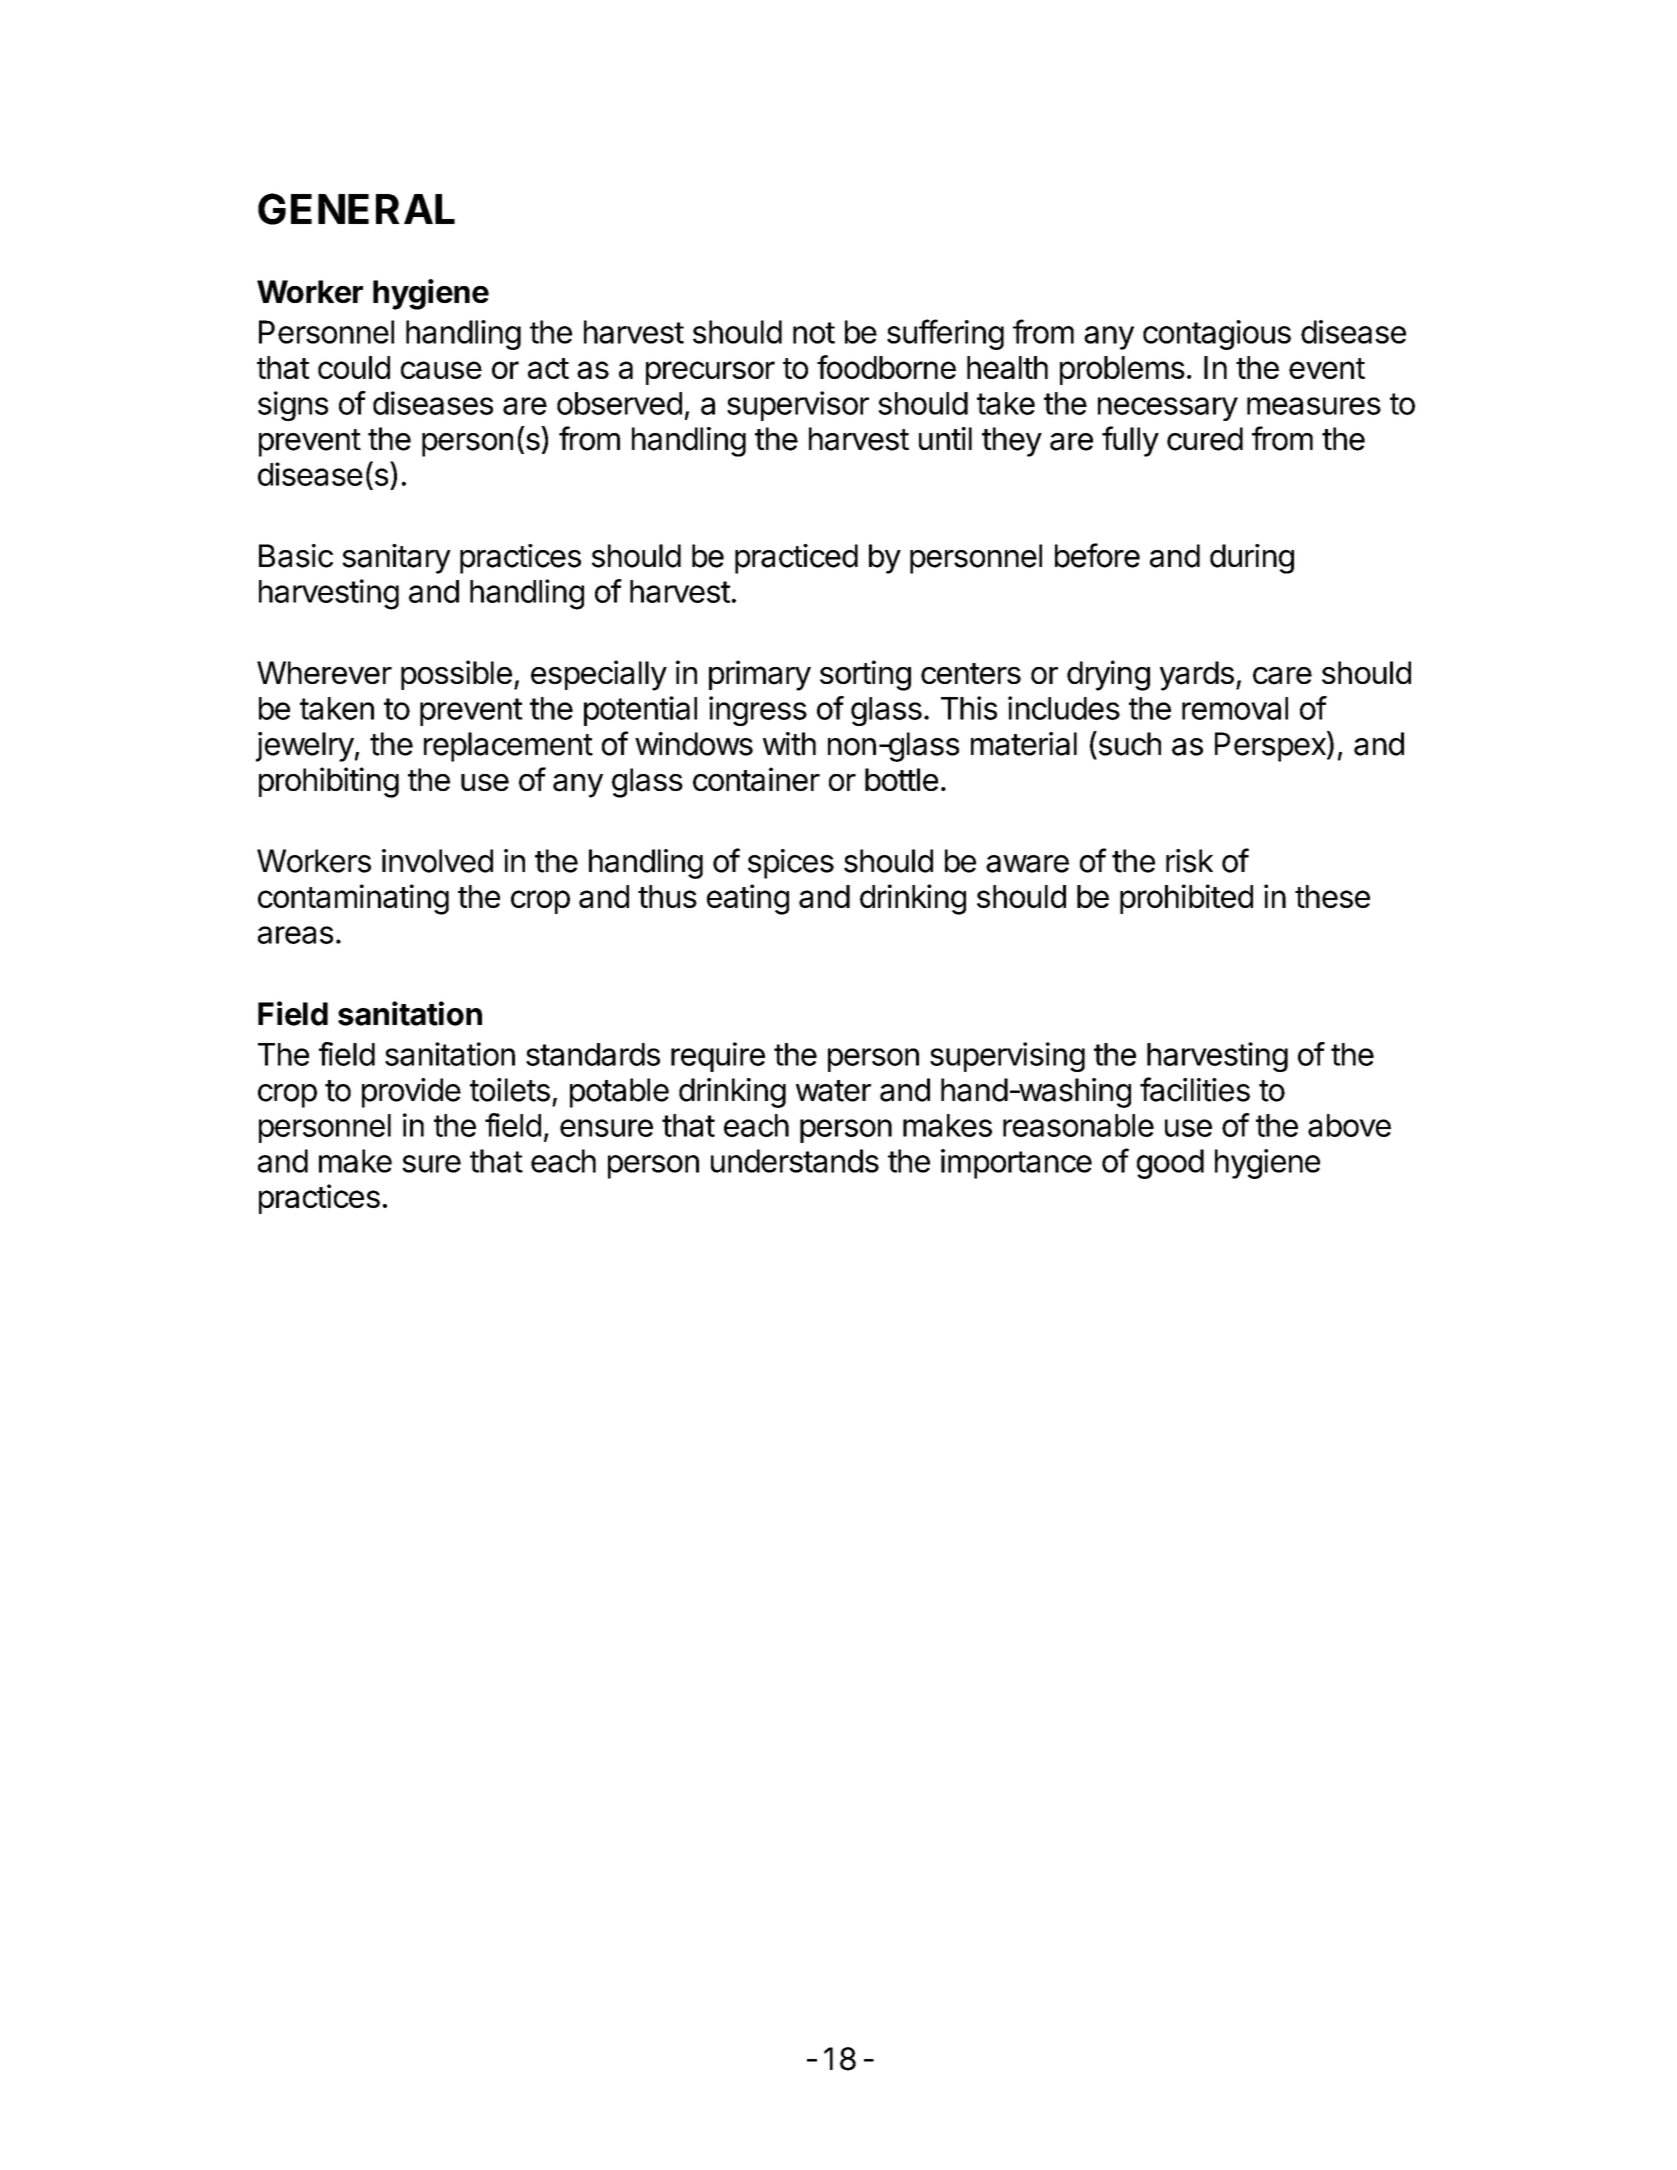  I want to click on eating, so click(748, 899).
